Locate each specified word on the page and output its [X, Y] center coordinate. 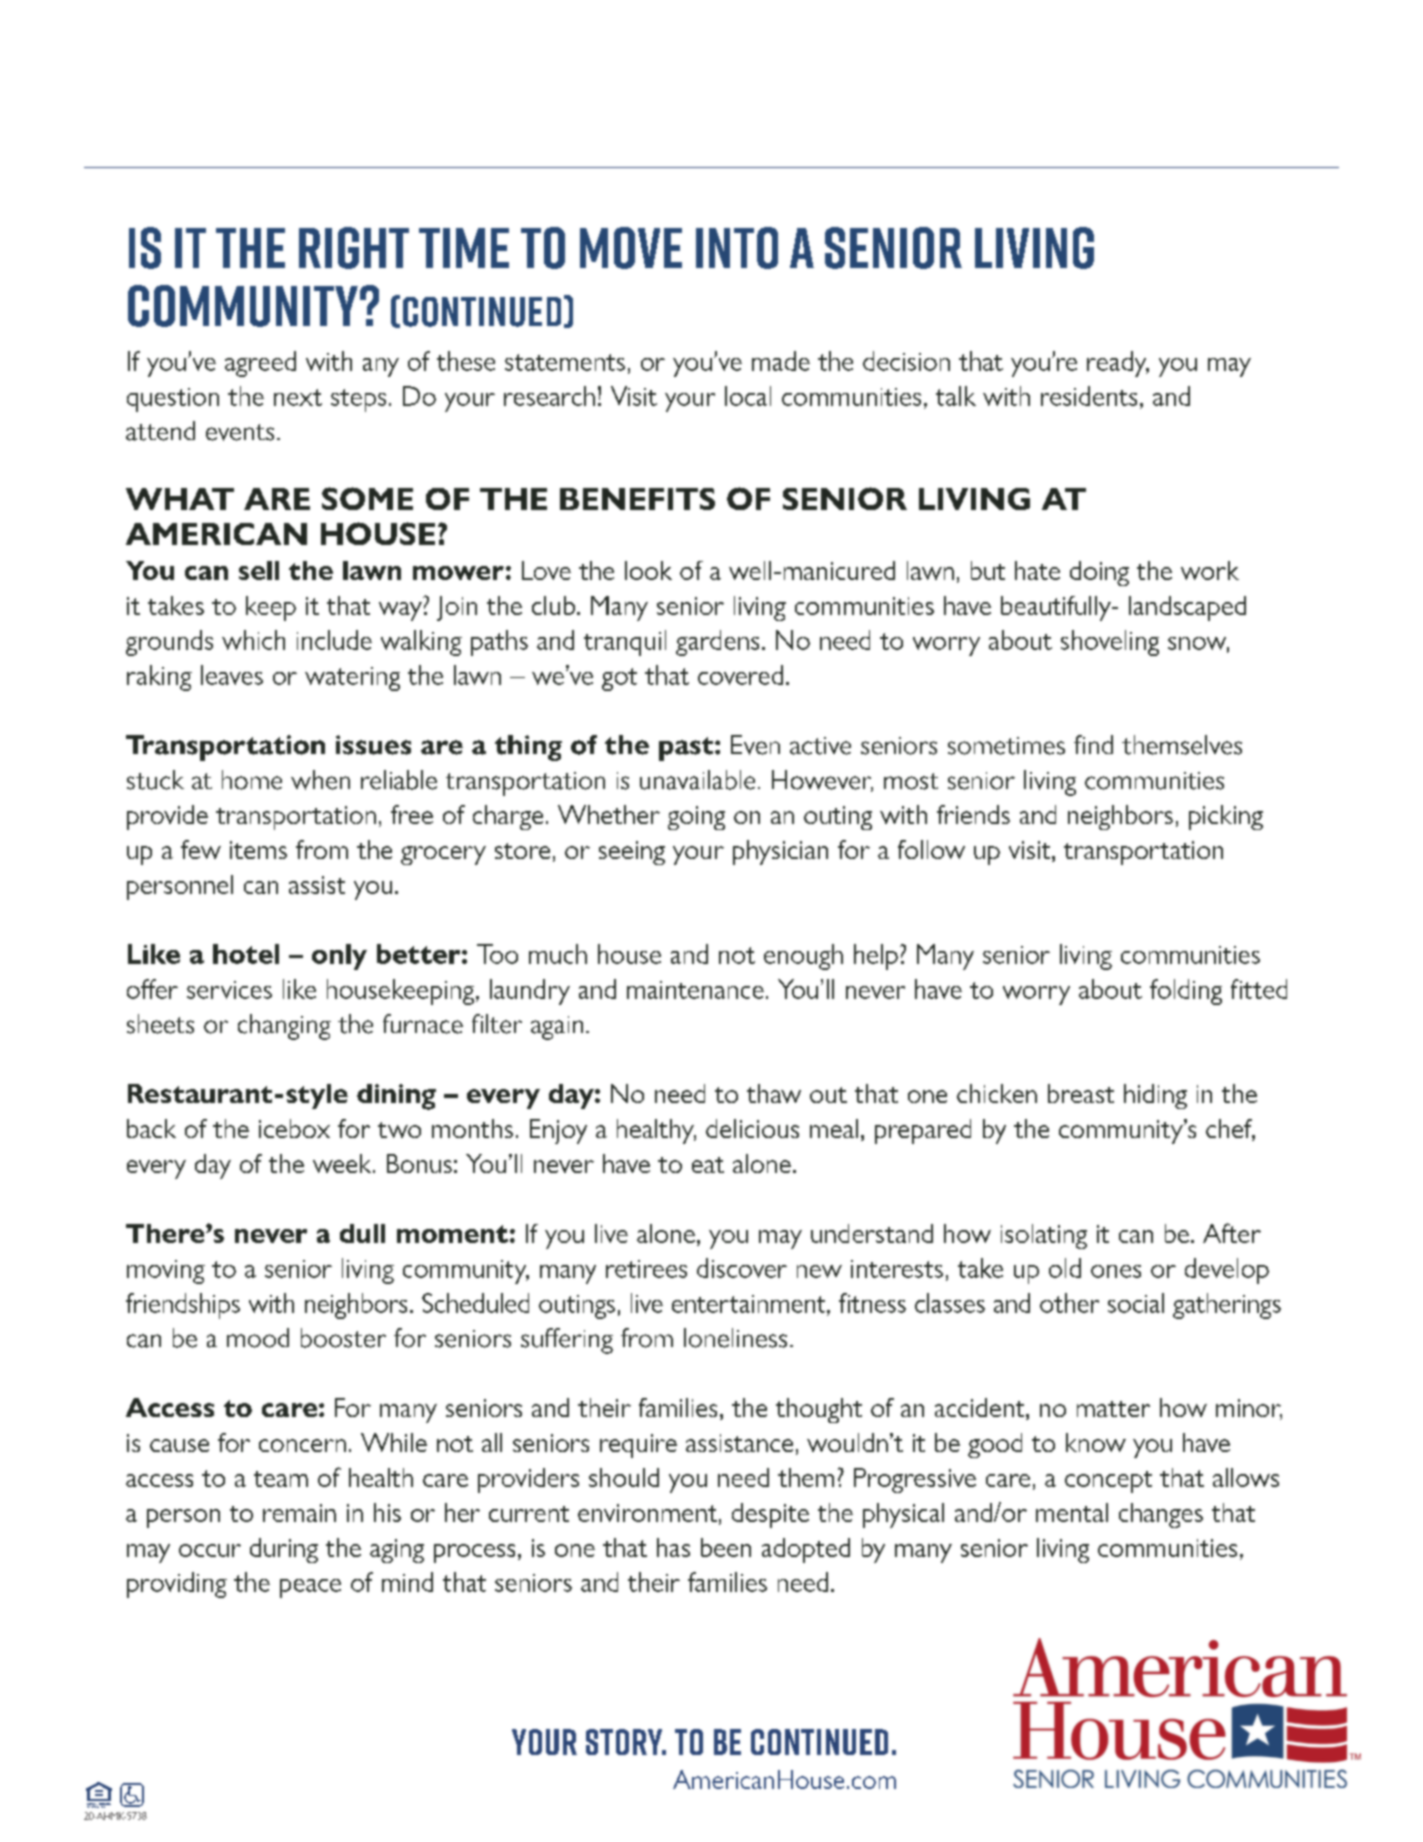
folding [1186, 992]
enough [803, 957]
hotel [246, 954]
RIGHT [354, 248]
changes [1161, 1515]
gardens [717, 643]
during [284, 1550]
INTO [737, 248]
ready [1118, 364]
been [726, 1547]
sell [259, 570]
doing [1099, 573]
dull [362, 1233]
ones [1116, 1271]
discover [742, 1268]
